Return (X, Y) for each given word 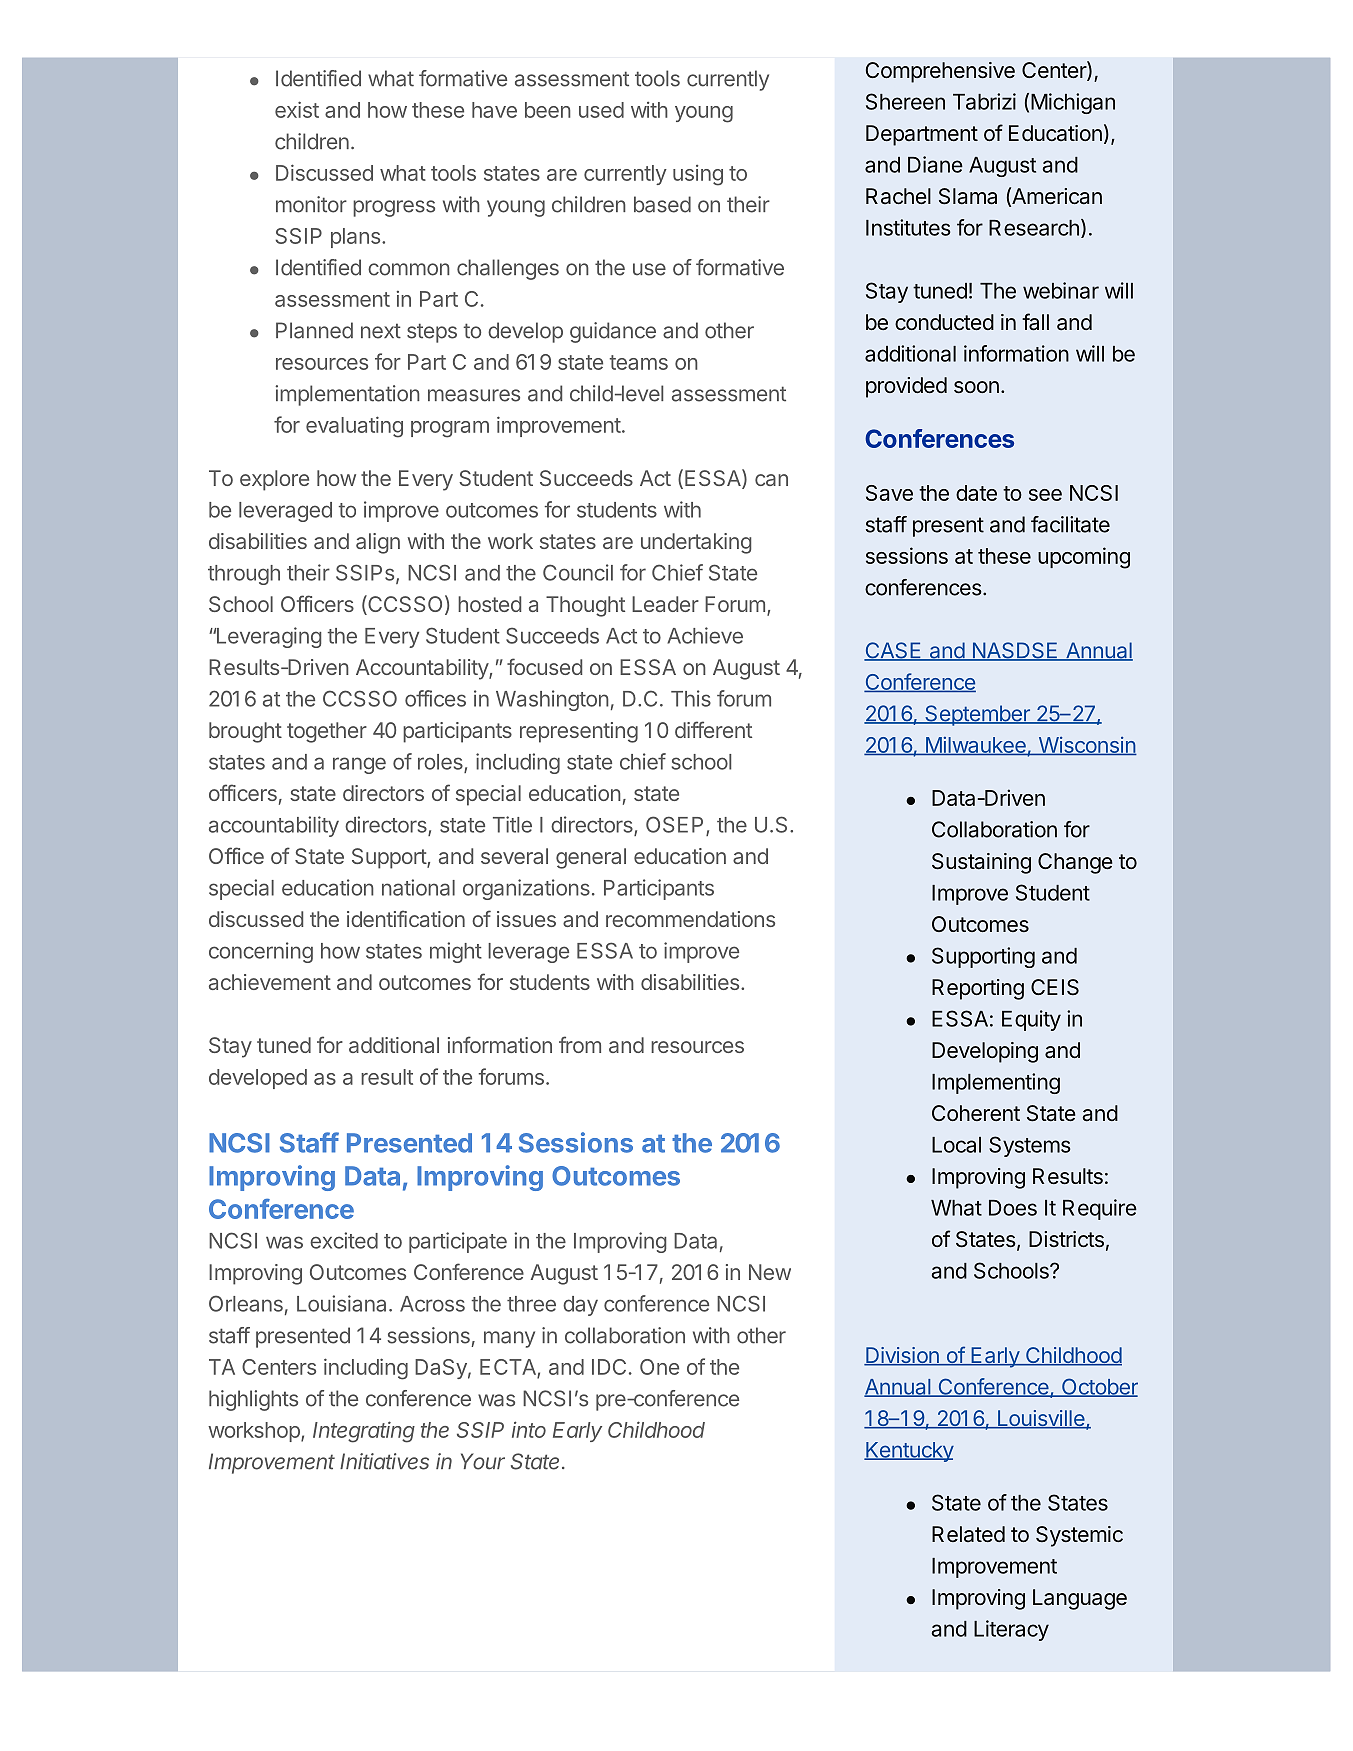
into (529, 1429)
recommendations (690, 919)
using (698, 175)
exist (297, 109)
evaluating (354, 427)
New (770, 1272)
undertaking (696, 543)
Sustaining (981, 863)
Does (1013, 1208)
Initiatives (384, 1461)
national (418, 887)
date (976, 493)
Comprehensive (940, 72)
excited (344, 1240)
